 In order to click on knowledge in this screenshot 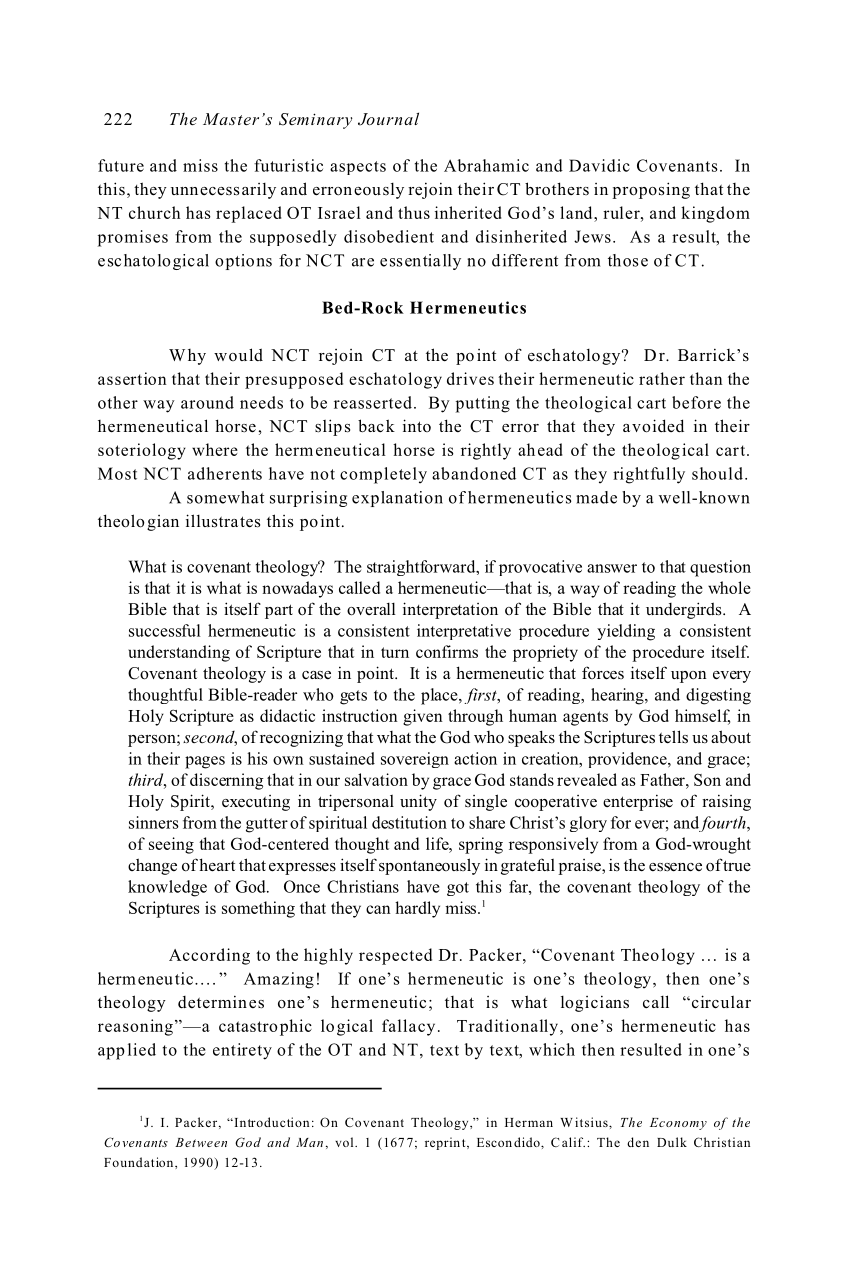, I will do `click(167, 888)`.
